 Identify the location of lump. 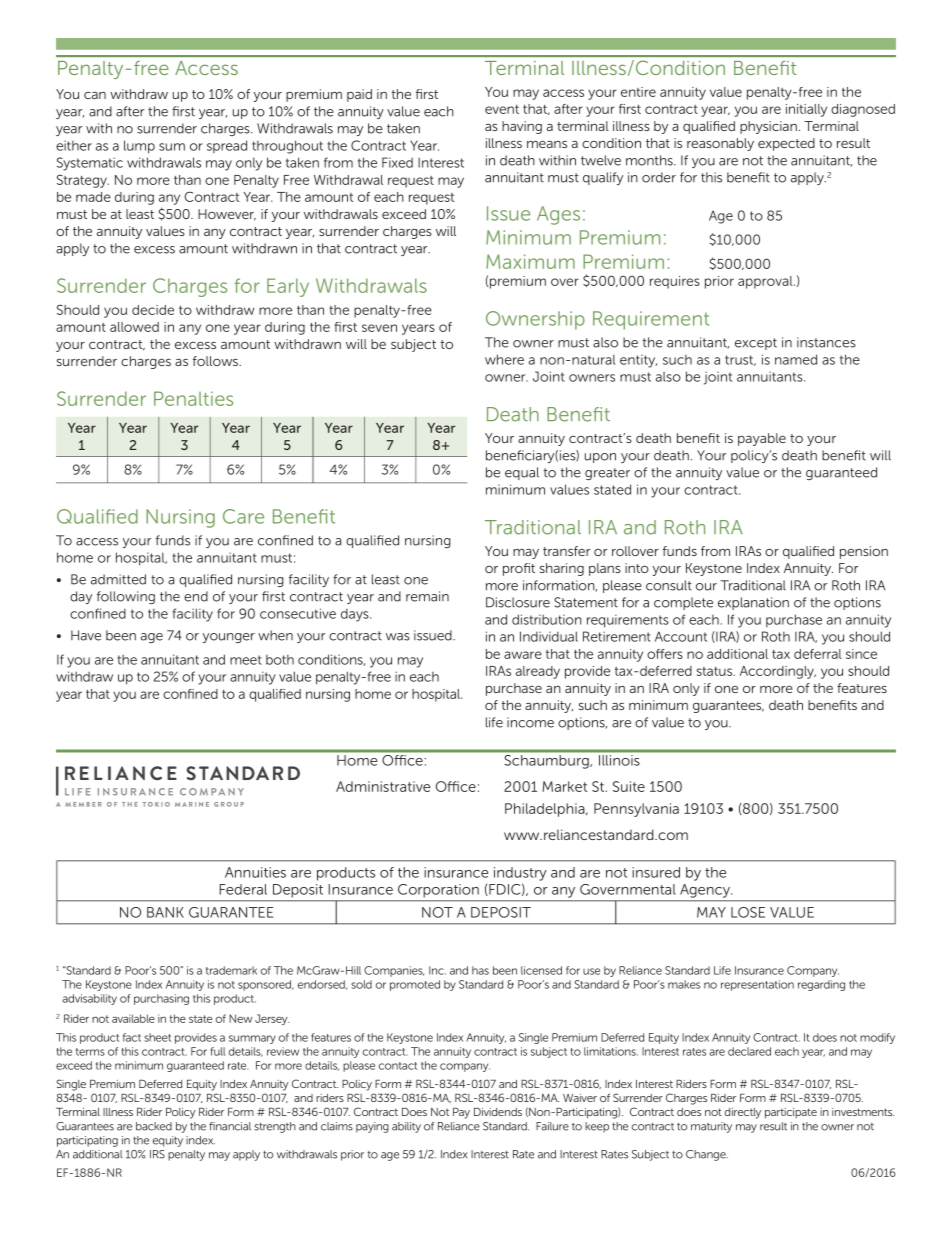
(139, 147).
